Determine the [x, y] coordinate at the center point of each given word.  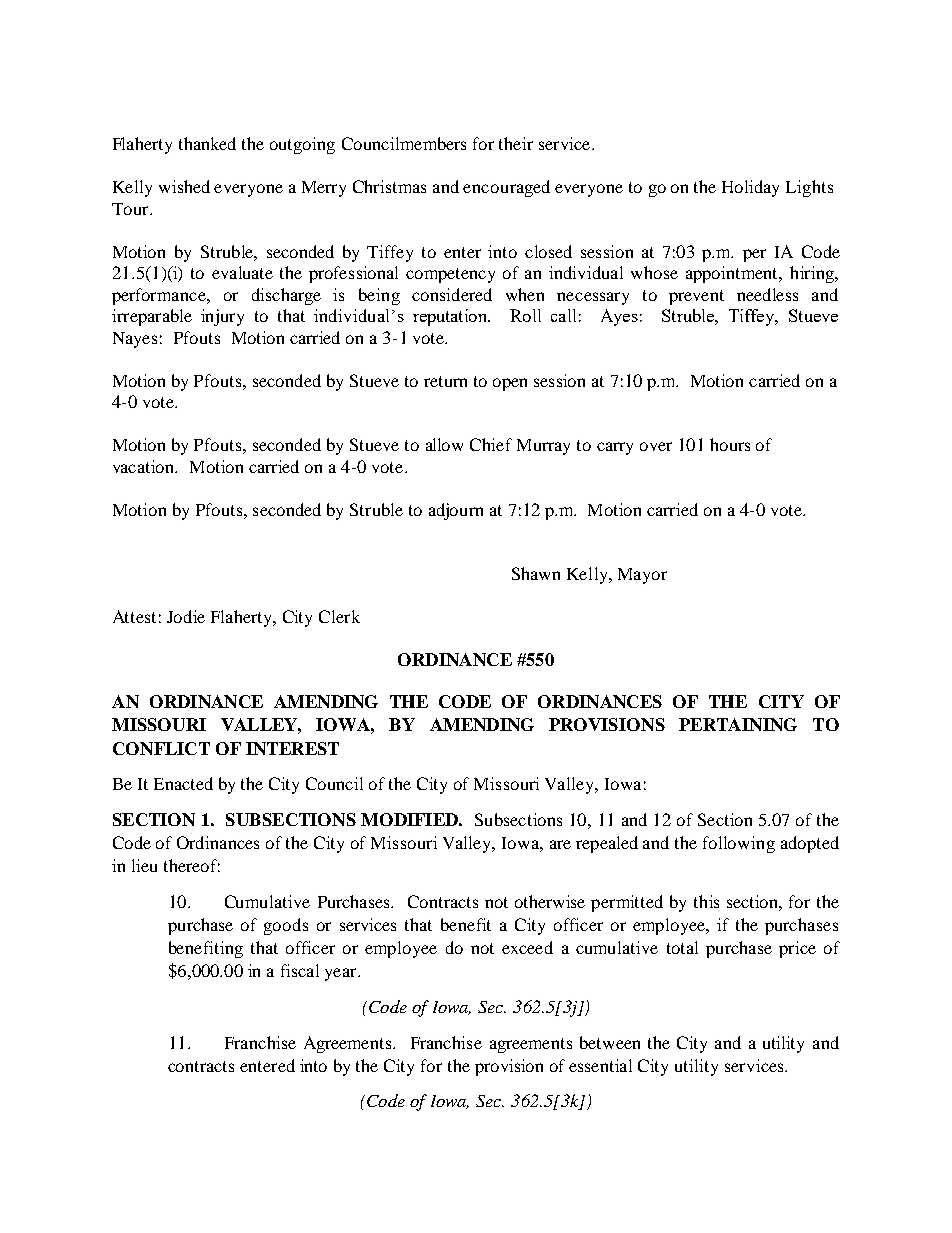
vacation [145, 466]
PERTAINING [738, 724]
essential [600, 1065]
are [560, 844]
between [610, 1042]
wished [184, 186]
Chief [491, 444]
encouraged [506, 188]
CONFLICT [161, 748]
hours [730, 444]
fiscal [300, 970]
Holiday [750, 188]
